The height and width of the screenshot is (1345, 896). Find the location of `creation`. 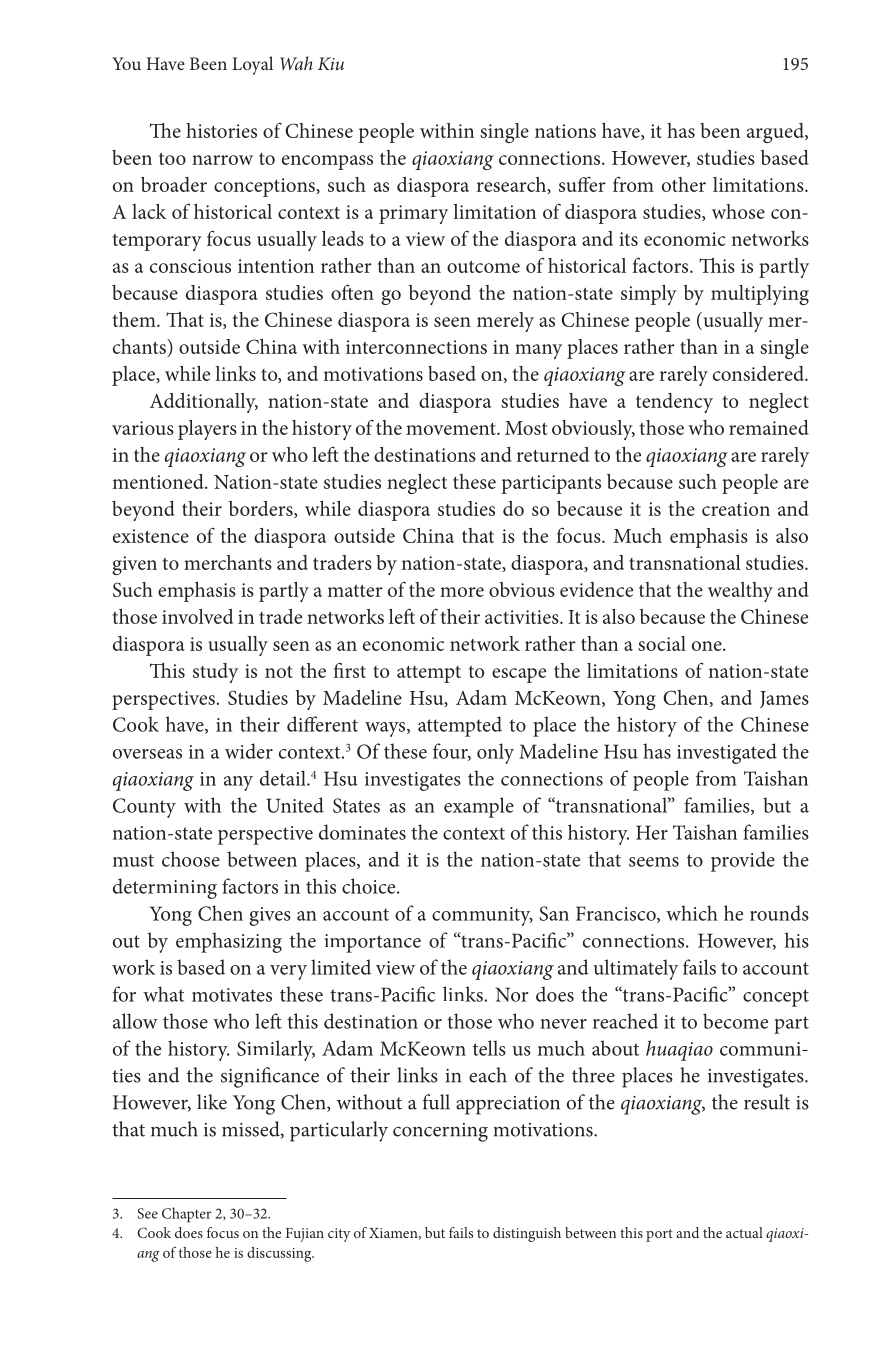

creation is located at coordinates (736, 509).
